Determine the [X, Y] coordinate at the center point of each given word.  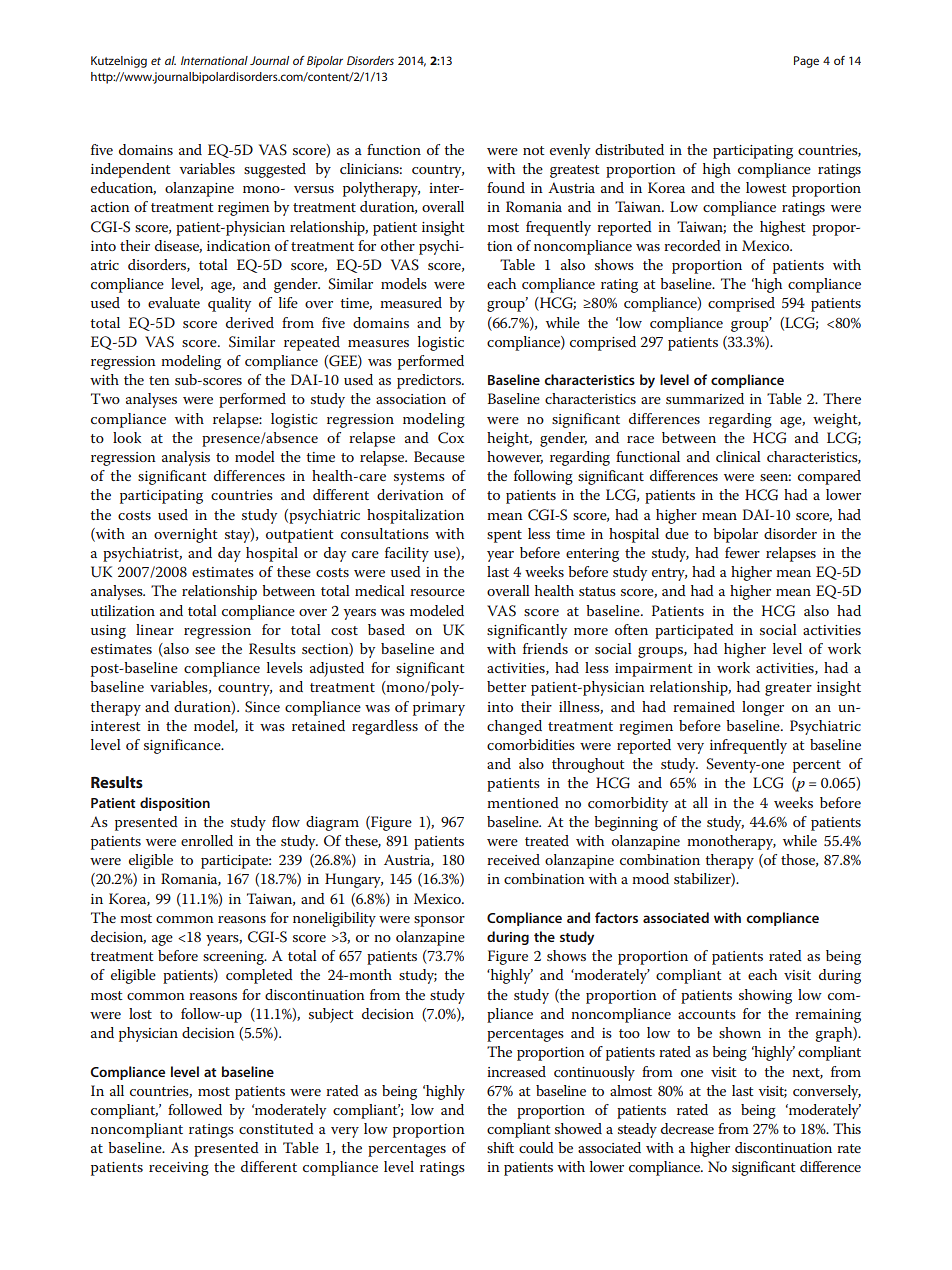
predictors [430, 381]
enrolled [207, 840]
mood [650, 878]
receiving [179, 1169]
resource [437, 592]
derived [250, 322]
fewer [742, 552]
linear [155, 629]
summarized [705, 398]
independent [131, 170]
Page [806, 62]
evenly [570, 151]
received [513, 859]
